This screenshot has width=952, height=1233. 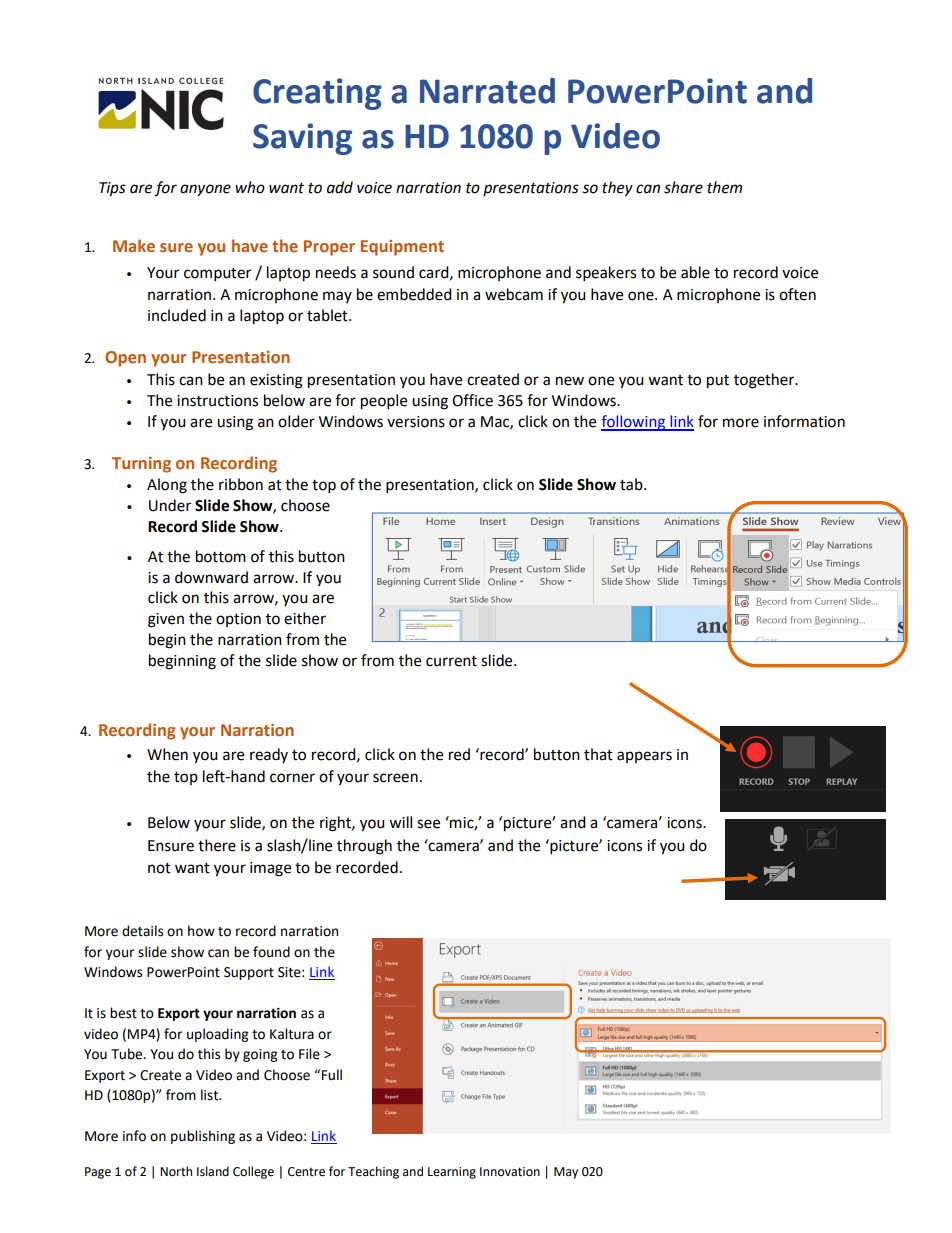 I want to click on Along, so click(x=167, y=486).
